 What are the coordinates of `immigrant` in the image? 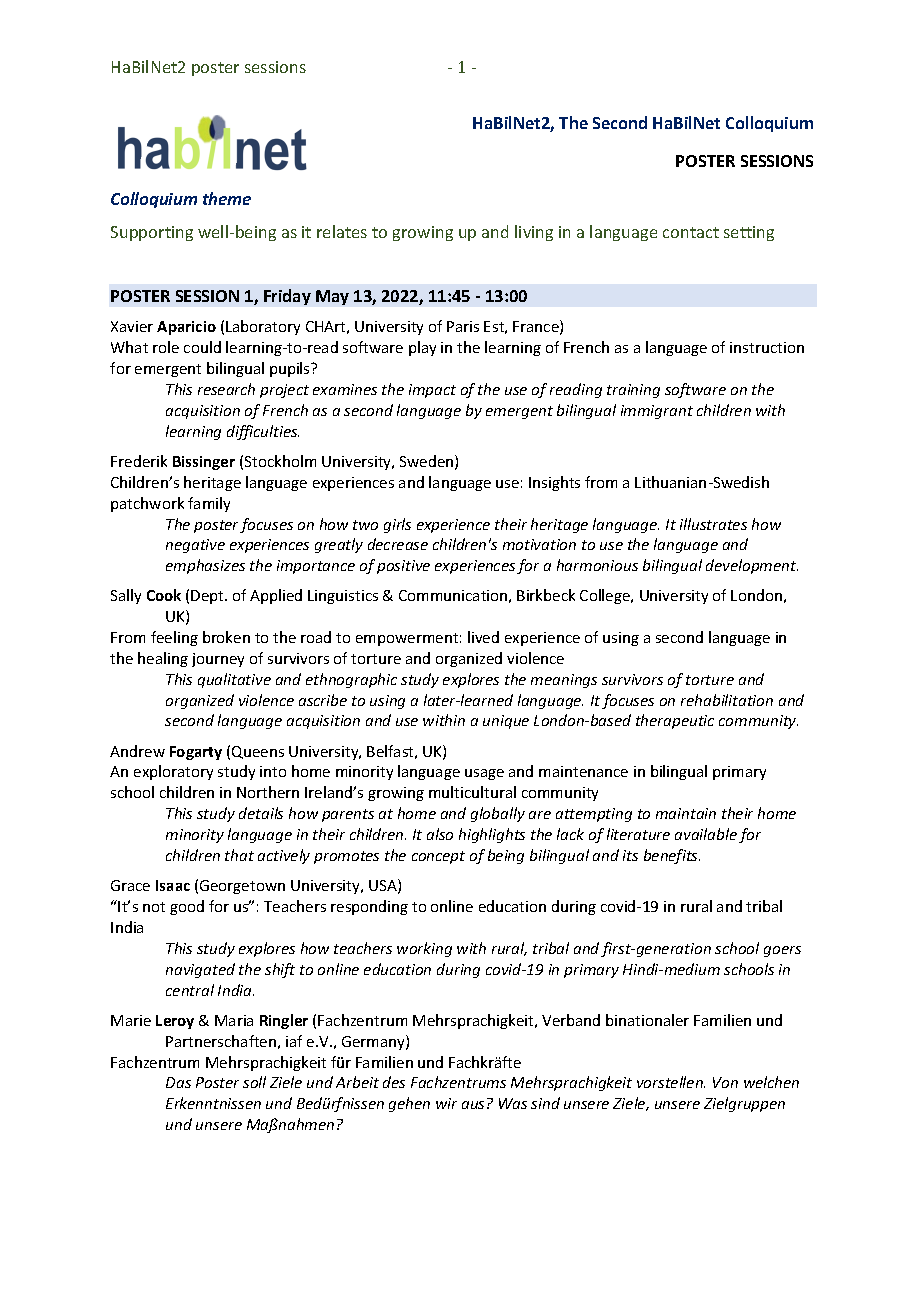 It's located at (657, 412).
